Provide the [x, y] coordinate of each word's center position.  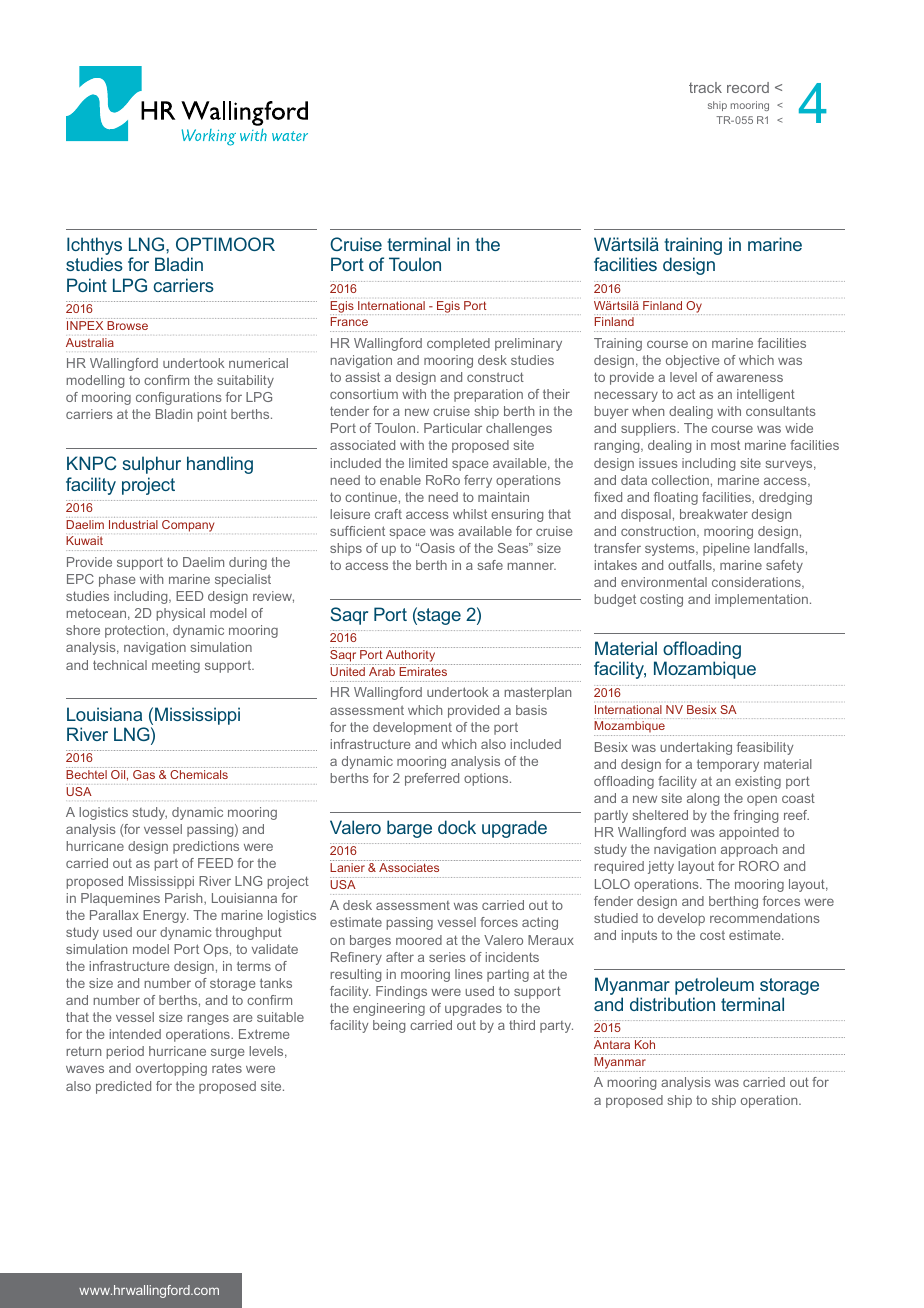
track [705, 87]
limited [428, 463]
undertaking [696, 748]
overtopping [171, 1069]
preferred [432, 779]
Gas [144, 774]
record [748, 87]
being [389, 1026]
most [725, 445]
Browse [127, 325]
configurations [179, 398]
